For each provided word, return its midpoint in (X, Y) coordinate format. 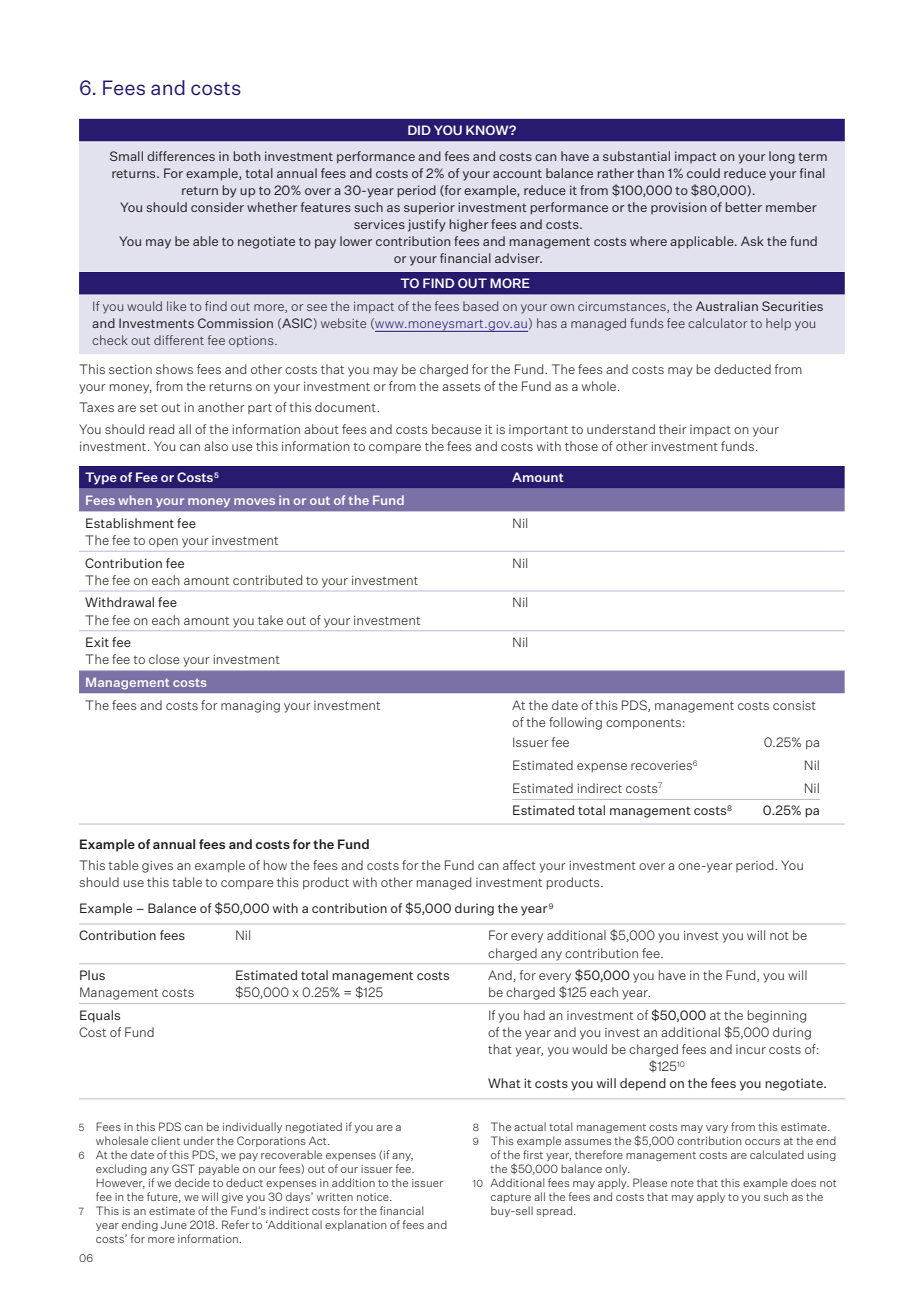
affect (519, 865)
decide (192, 1182)
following (575, 723)
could (703, 173)
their (673, 429)
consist (794, 705)
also (216, 446)
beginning (777, 1016)
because (456, 429)
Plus (92, 975)
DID (419, 130)
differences (181, 156)
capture (511, 1198)
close (164, 659)
